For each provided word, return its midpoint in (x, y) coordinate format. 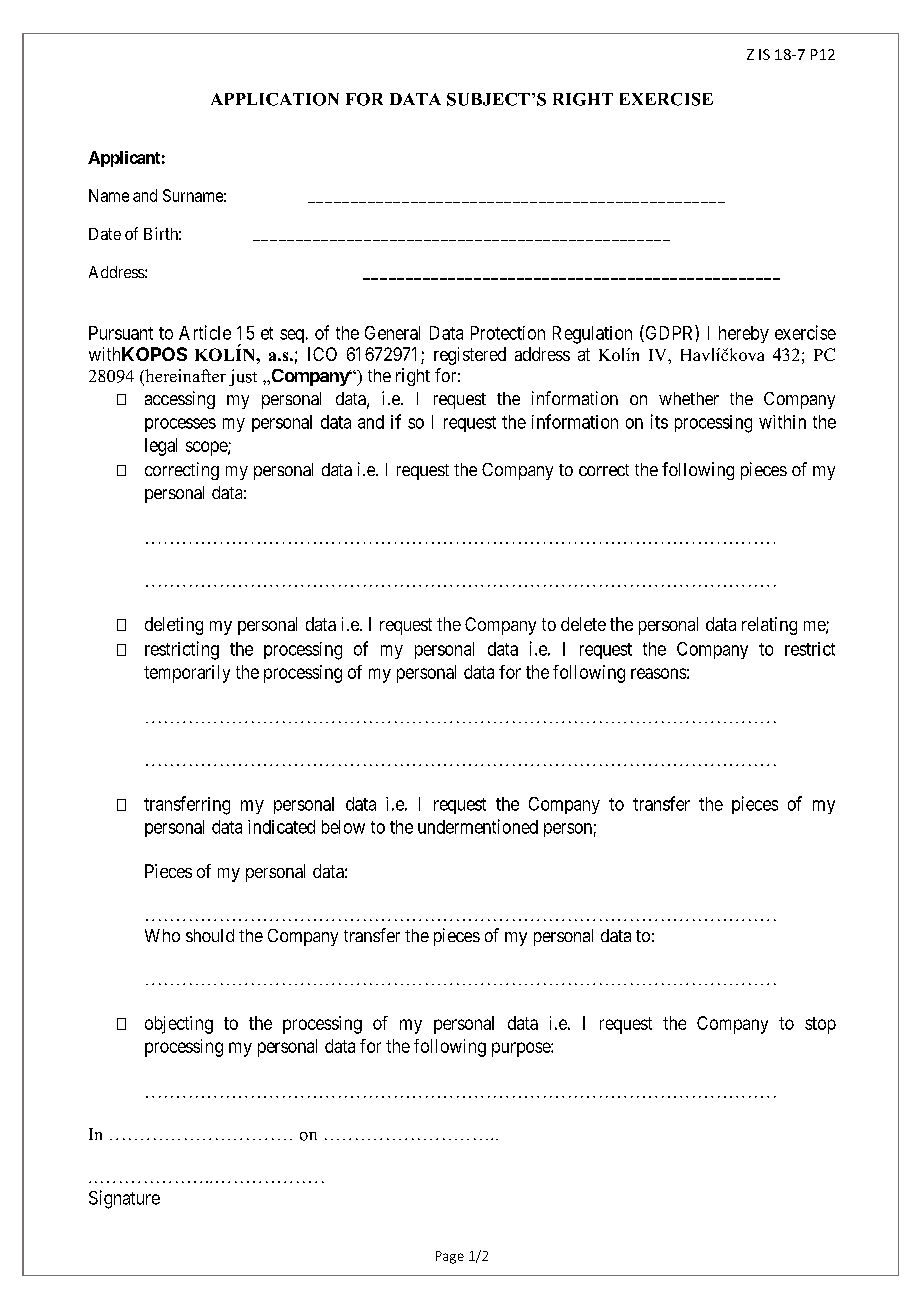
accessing (180, 400)
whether (689, 398)
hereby (744, 334)
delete (583, 624)
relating (769, 626)
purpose (522, 1049)
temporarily (187, 674)
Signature (124, 1199)
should (210, 935)
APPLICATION (275, 99)
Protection (508, 333)
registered (470, 356)
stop (820, 1025)
